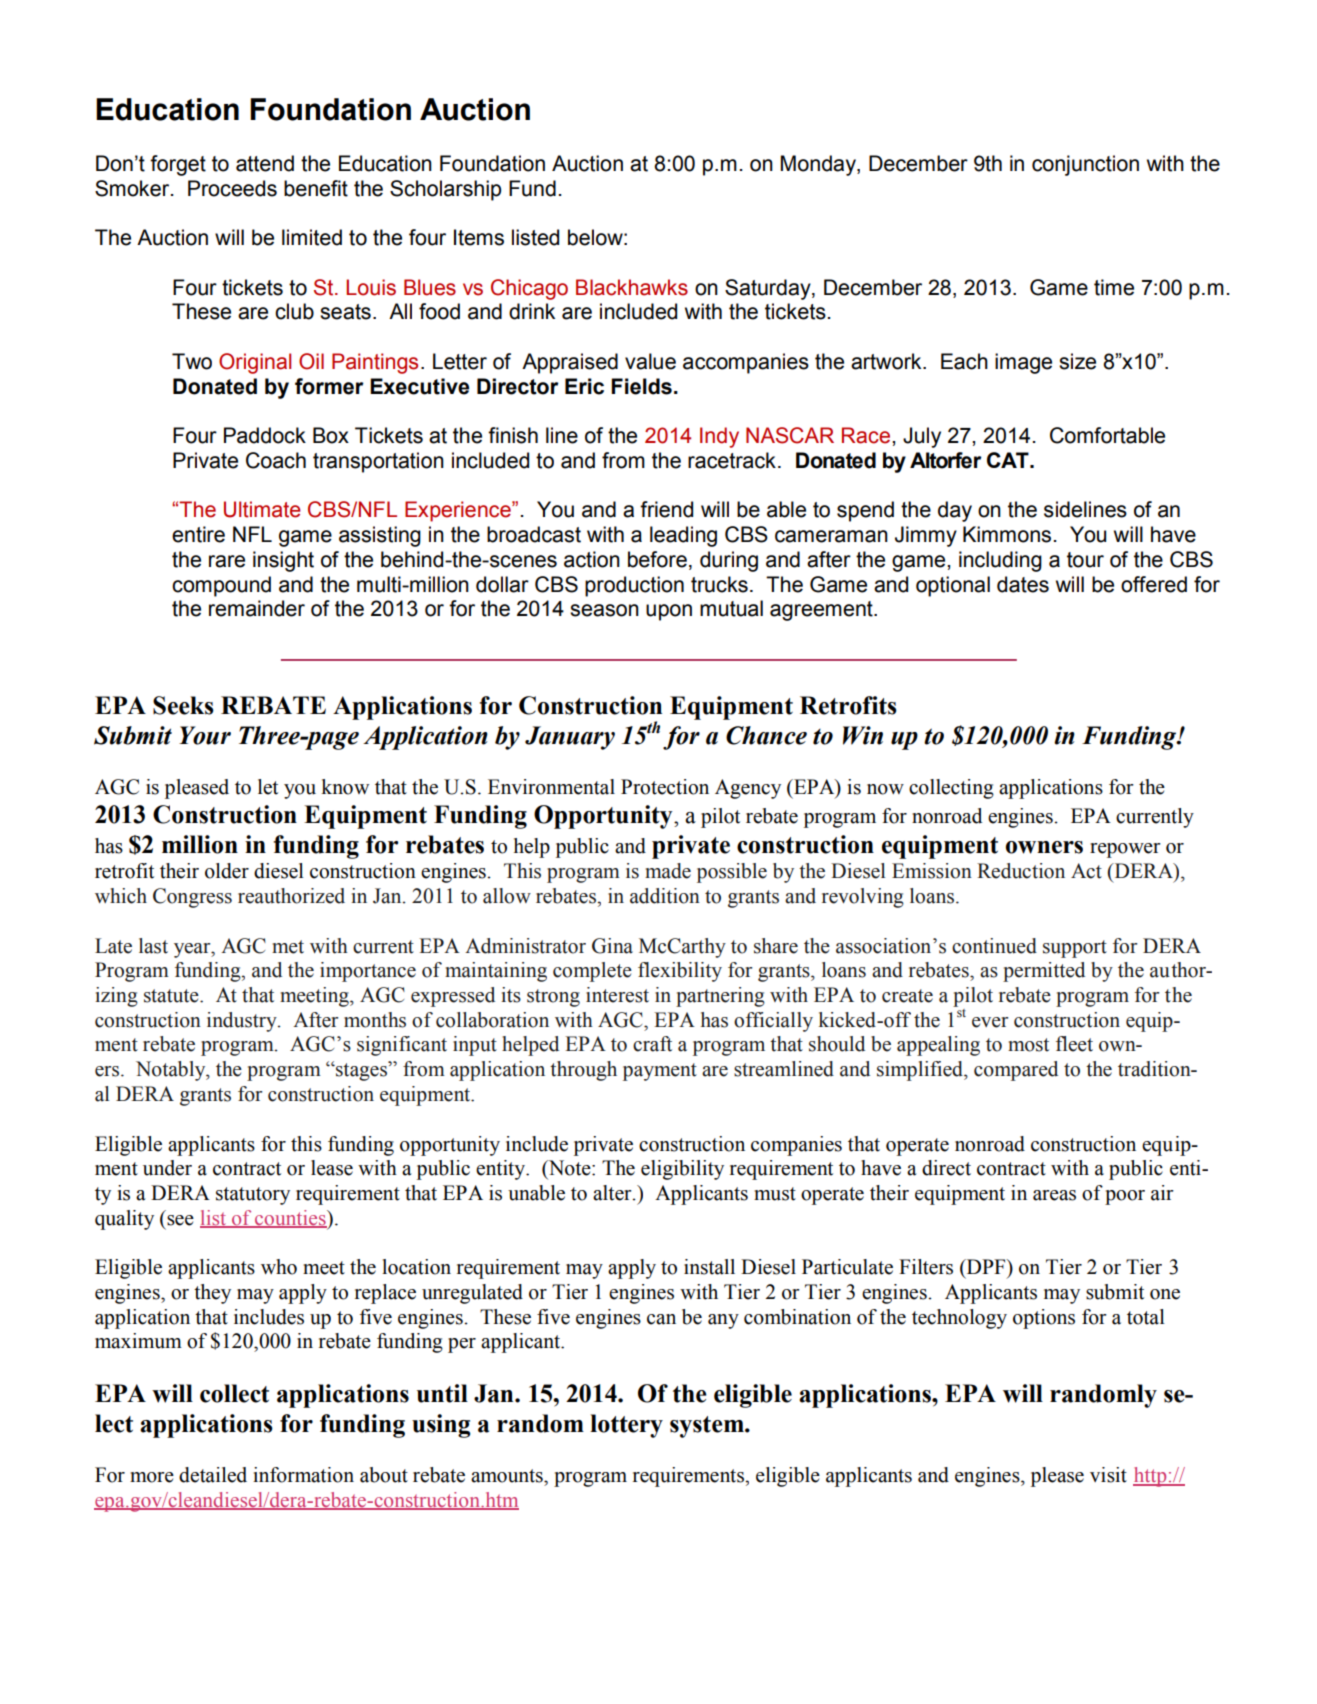 Image resolution: width=1317 pixels, height=1704 pixels. I want to click on Protection, so click(665, 787).
